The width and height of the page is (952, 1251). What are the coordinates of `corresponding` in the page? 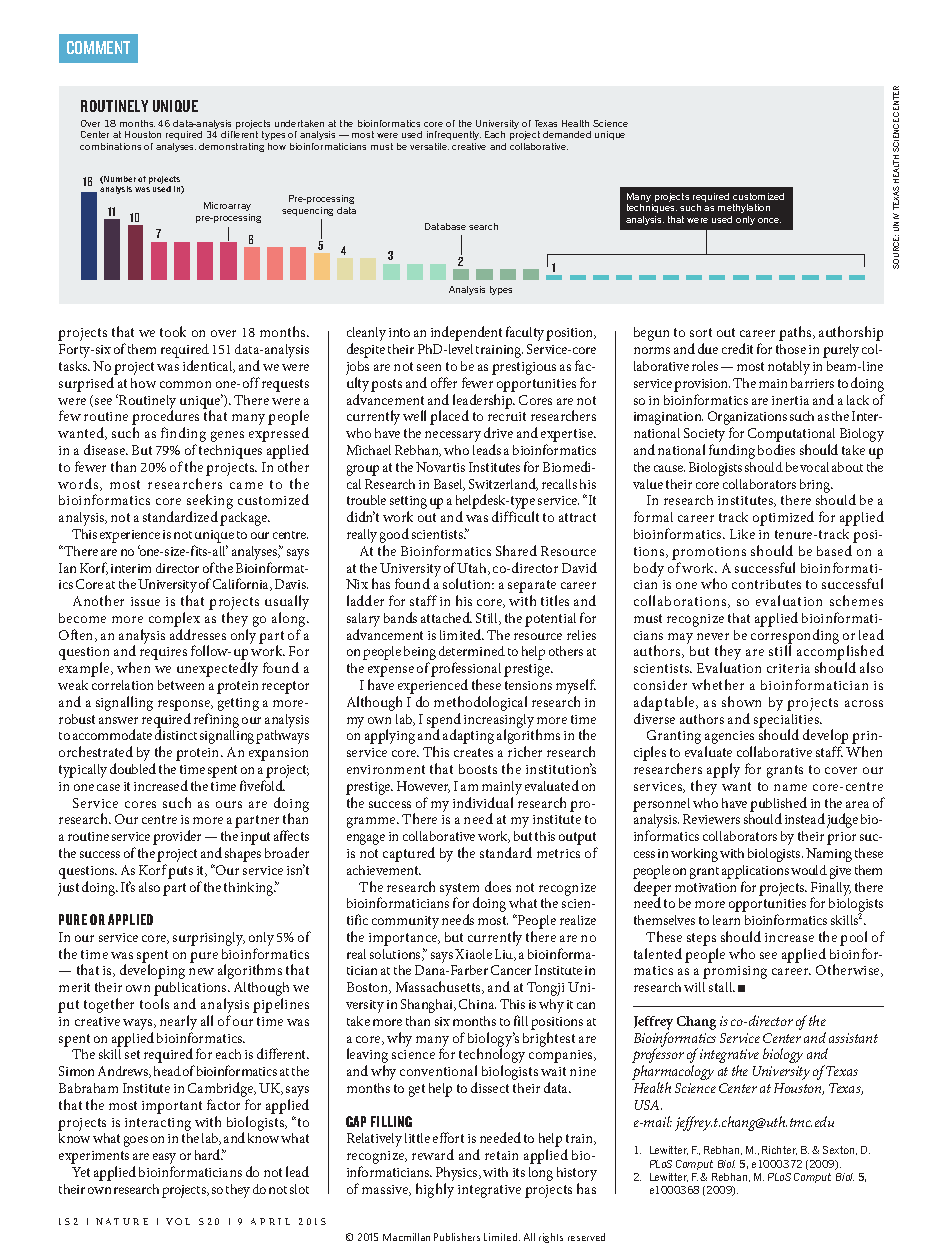 It's located at (795, 637).
